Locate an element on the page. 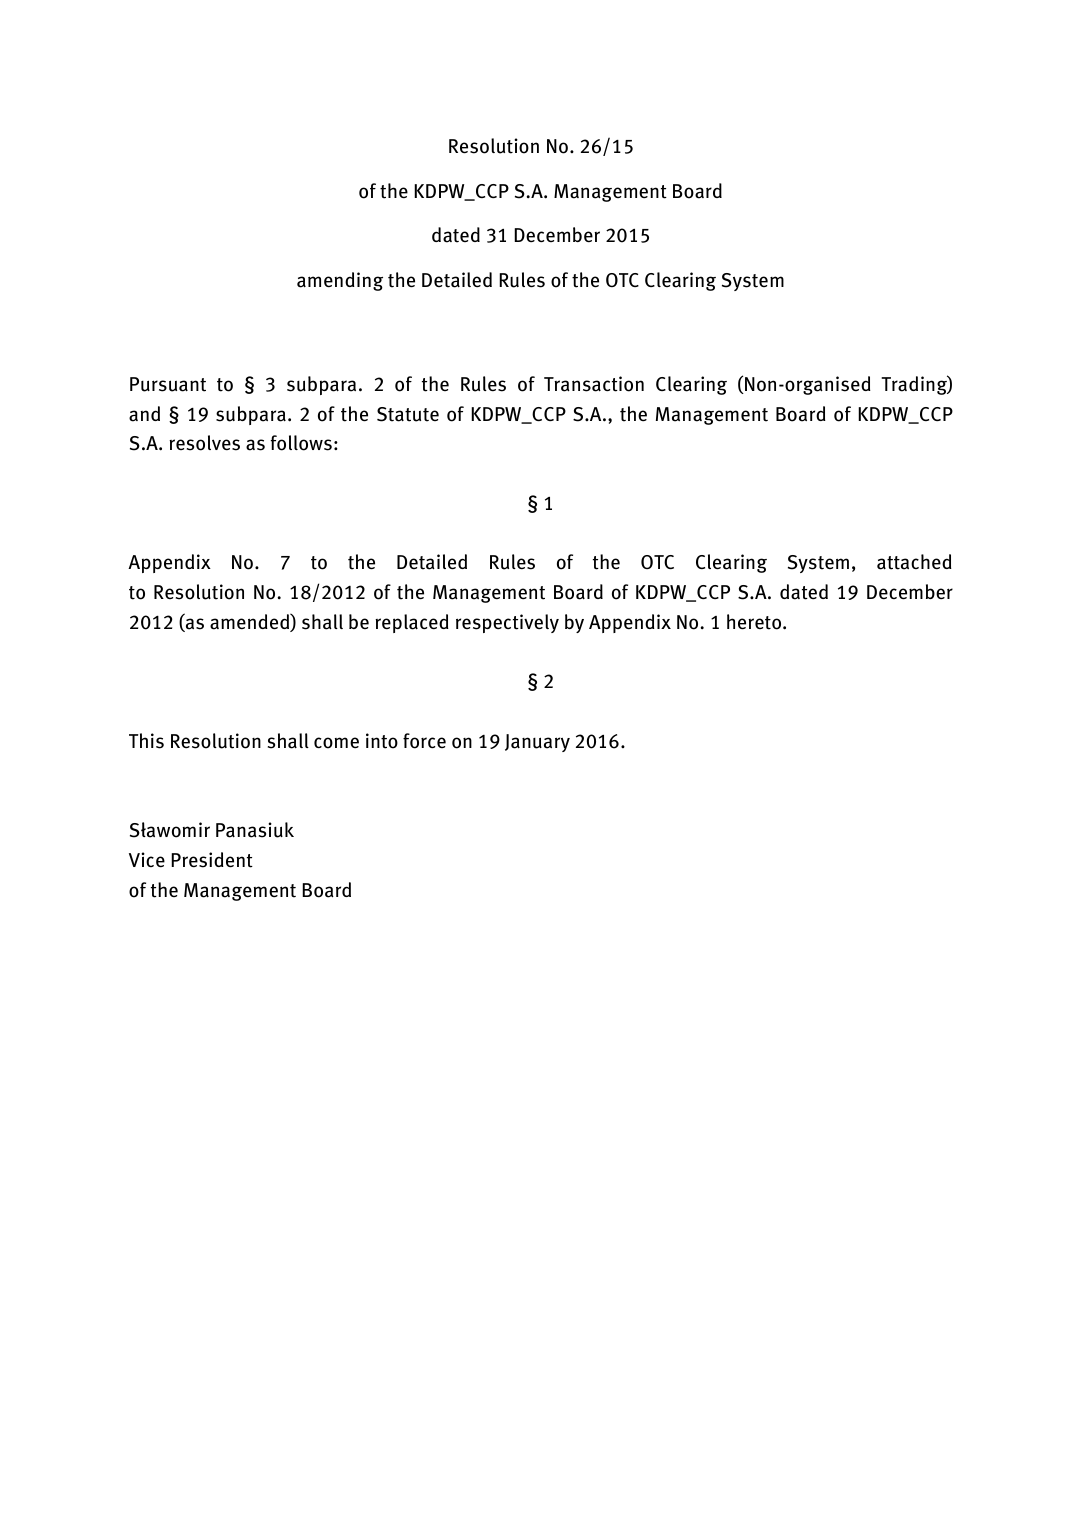 The image size is (1082, 1530). amending is located at coordinates (340, 281).
